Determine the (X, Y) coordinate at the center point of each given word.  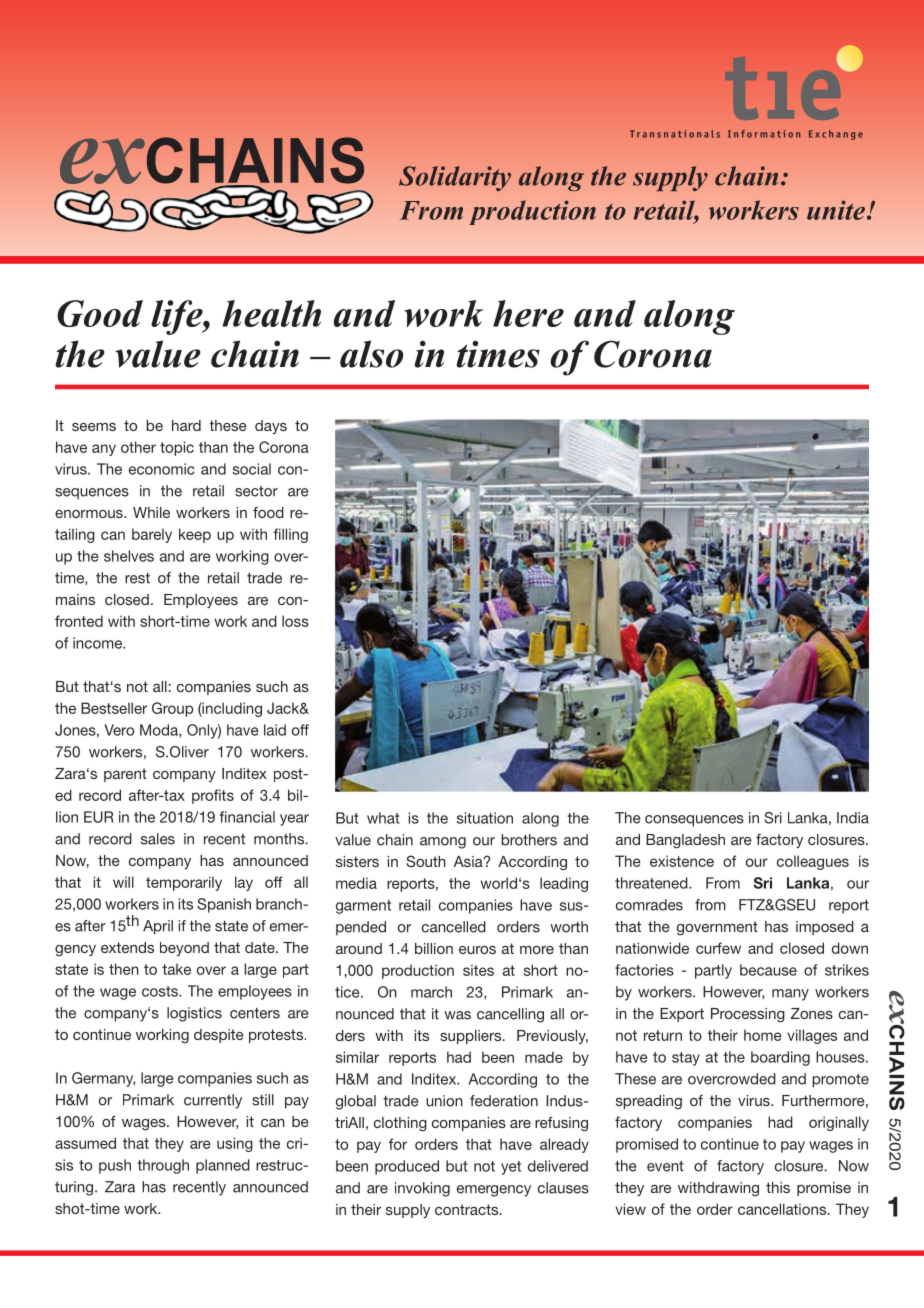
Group (172, 709)
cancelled (454, 927)
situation (485, 818)
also (371, 354)
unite (837, 210)
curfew (718, 948)
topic (177, 448)
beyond (184, 949)
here (528, 313)
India (853, 818)
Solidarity (455, 178)
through (163, 1166)
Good (100, 313)
